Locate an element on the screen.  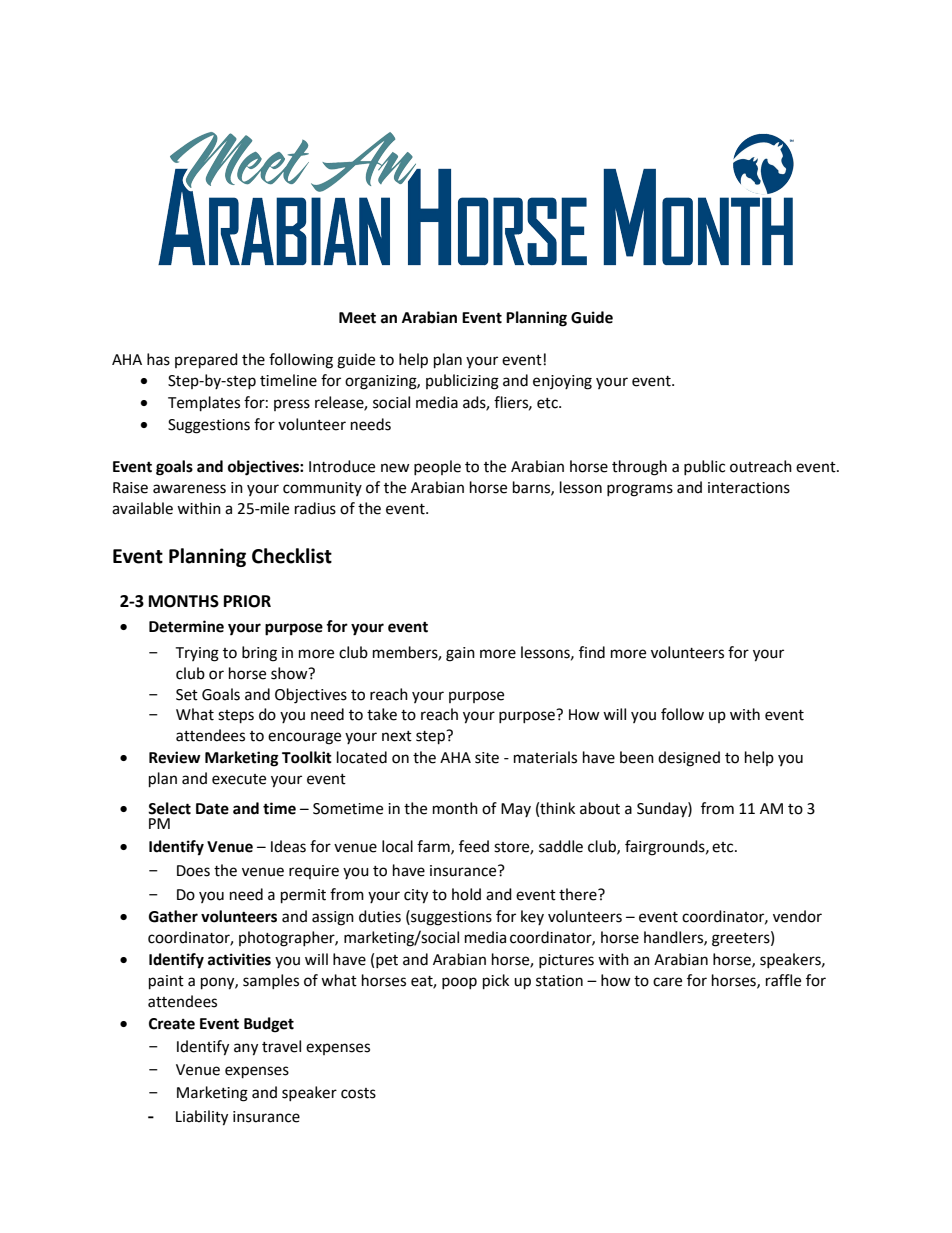
find is located at coordinates (592, 652).
